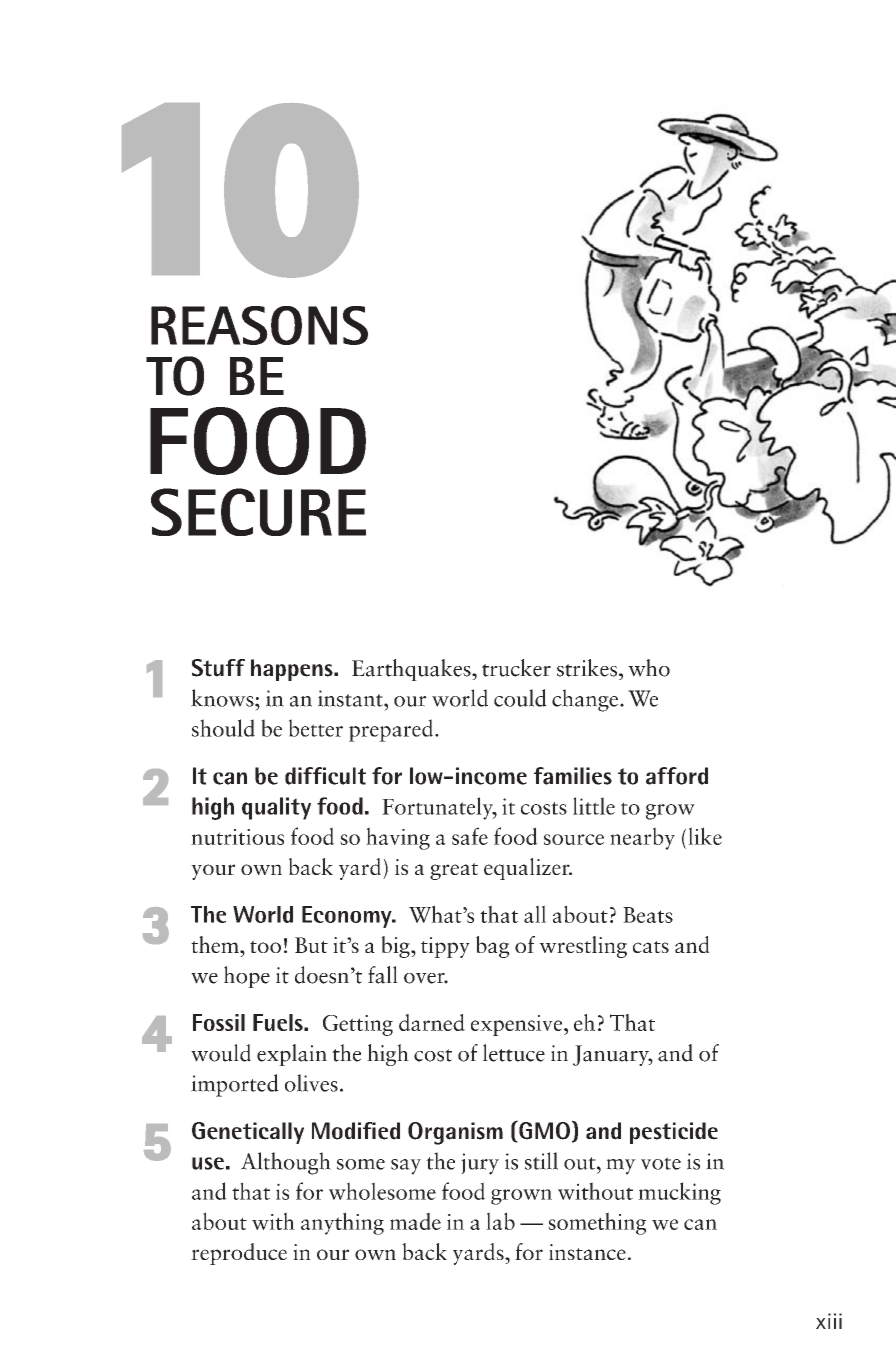  I want to click on Reasons, so click(259, 325).
